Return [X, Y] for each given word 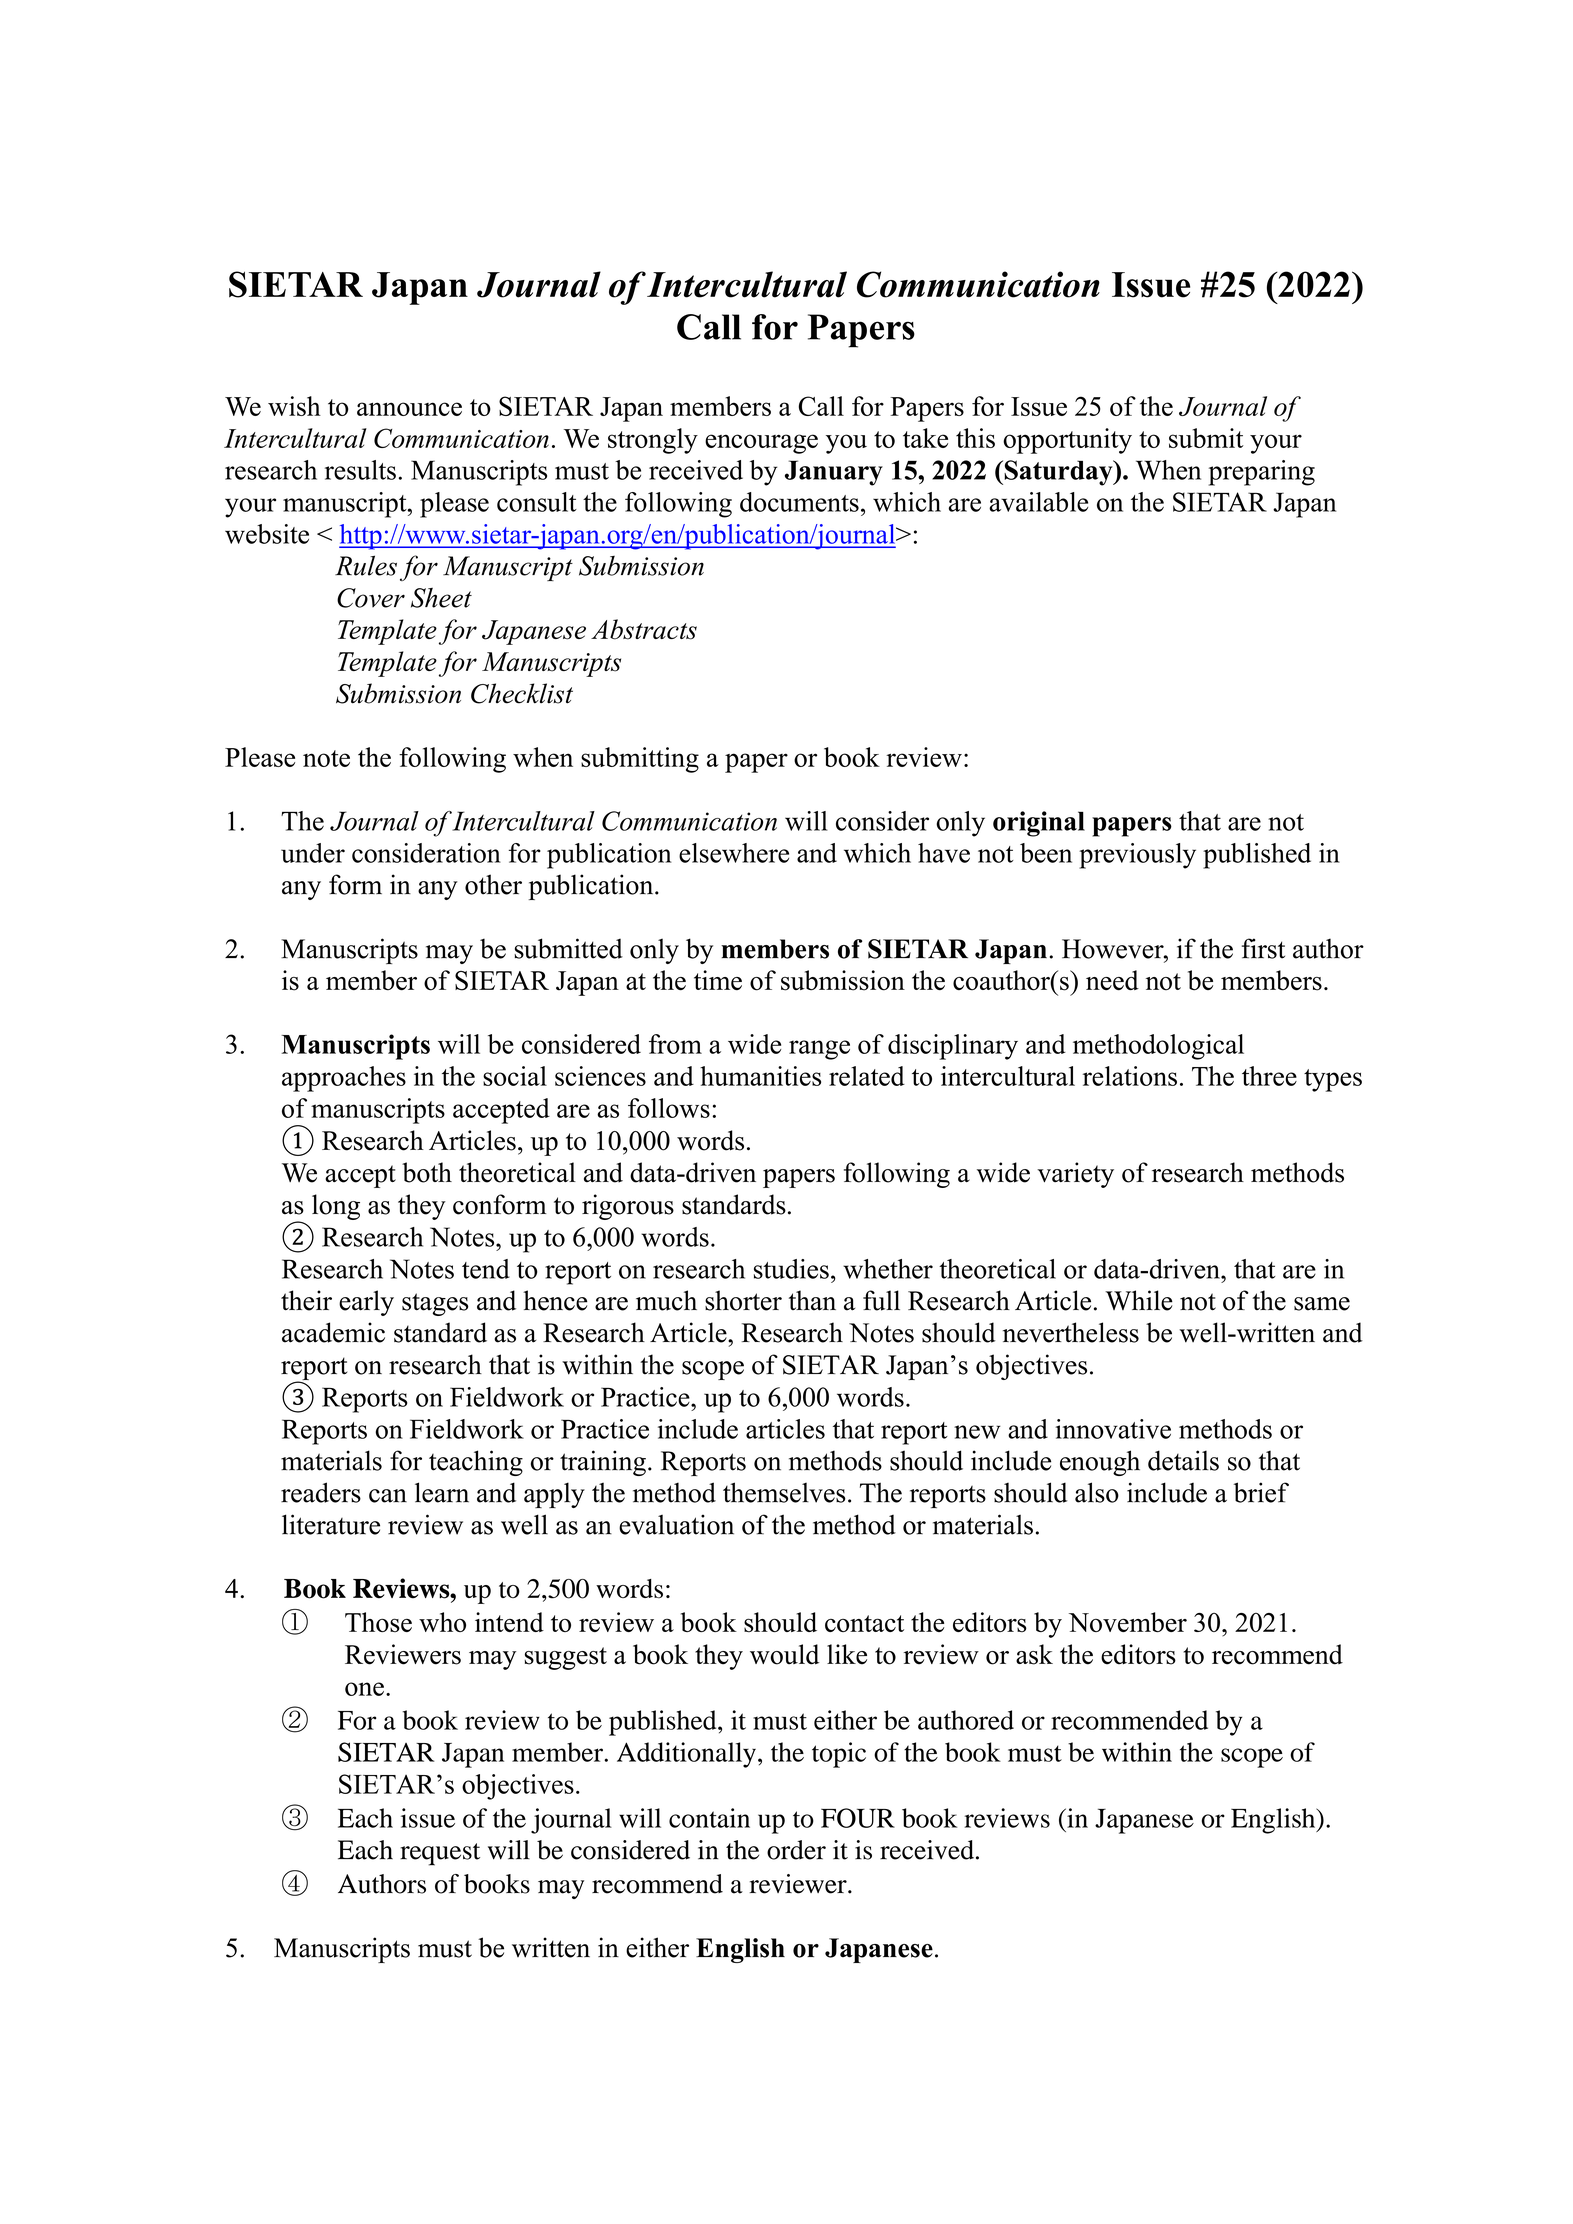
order [796, 1850]
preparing [1262, 473]
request [440, 1854]
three [1269, 1076]
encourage [761, 444]
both [427, 1172]
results [360, 470]
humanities [760, 1076]
